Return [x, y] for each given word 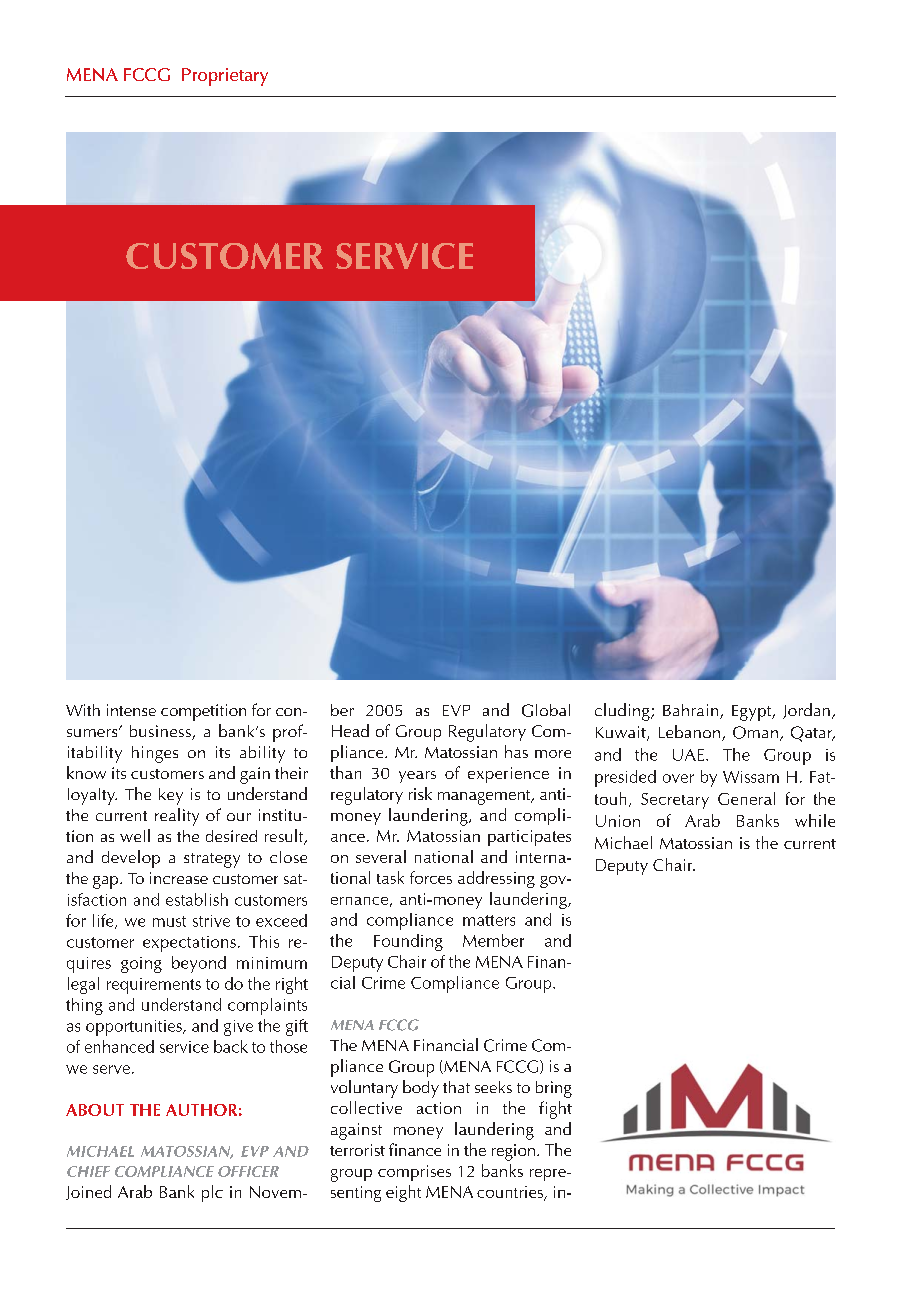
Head [350, 730]
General [746, 798]
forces [431, 877]
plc [212, 1193]
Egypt [753, 713]
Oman [755, 732]
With [83, 710]
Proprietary [225, 77]
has [516, 751]
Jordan [806, 711]
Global [546, 710]
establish [197, 899]
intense [131, 710]
